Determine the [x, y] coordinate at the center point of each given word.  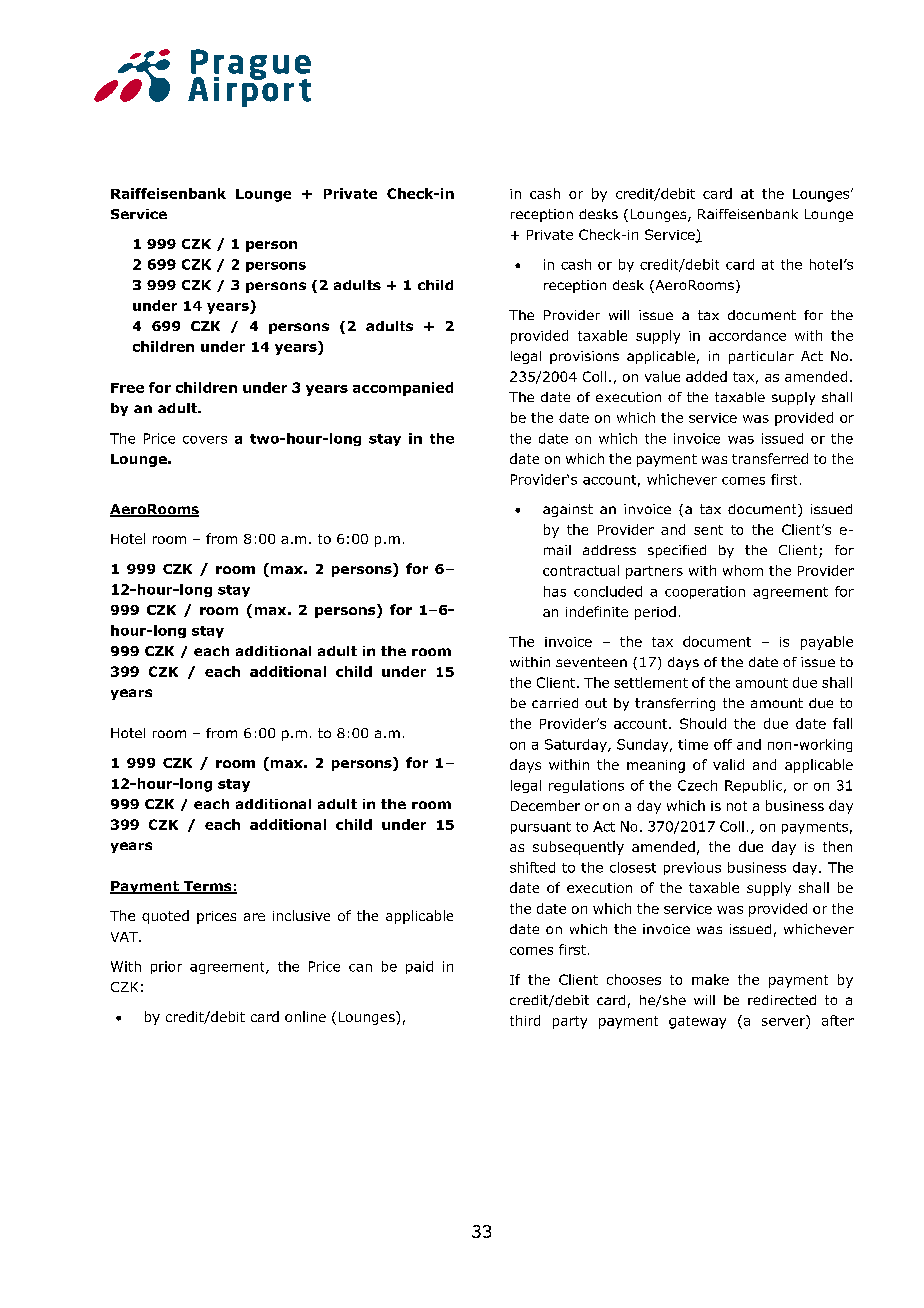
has [555, 591]
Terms [207, 887]
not [737, 806]
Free [127, 388]
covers [205, 440]
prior [166, 967]
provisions [584, 357]
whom [743, 570]
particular [761, 357]
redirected [782, 1000]
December [545, 805]
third [525, 1020]
